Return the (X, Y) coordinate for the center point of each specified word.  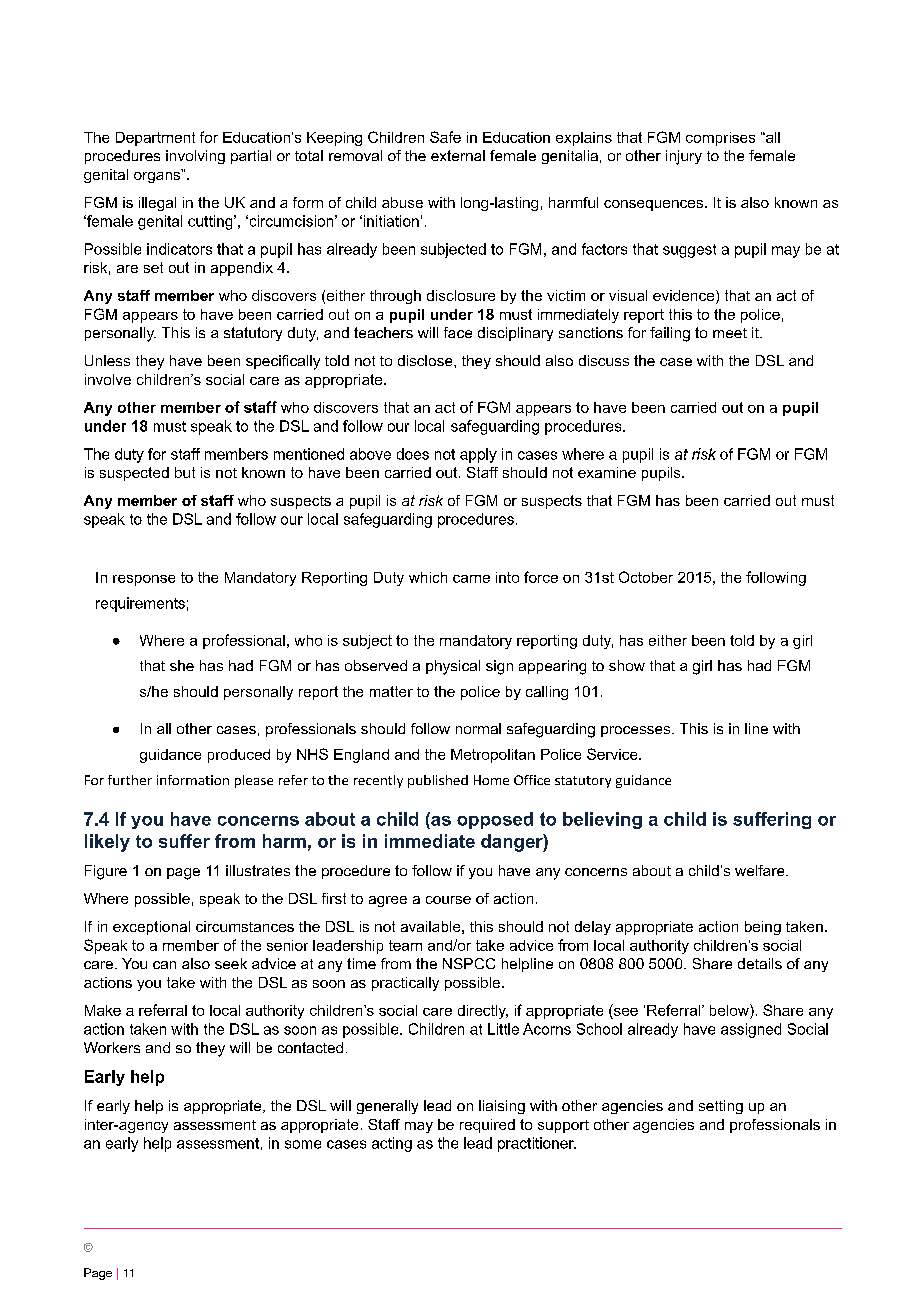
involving (195, 157)
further (130, 780)
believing (602, 820)
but (185, 472)
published (438, 781)
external (458, 155)
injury (684, 157)
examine (607, 472)
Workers (112, 1047)
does (413, 454)
